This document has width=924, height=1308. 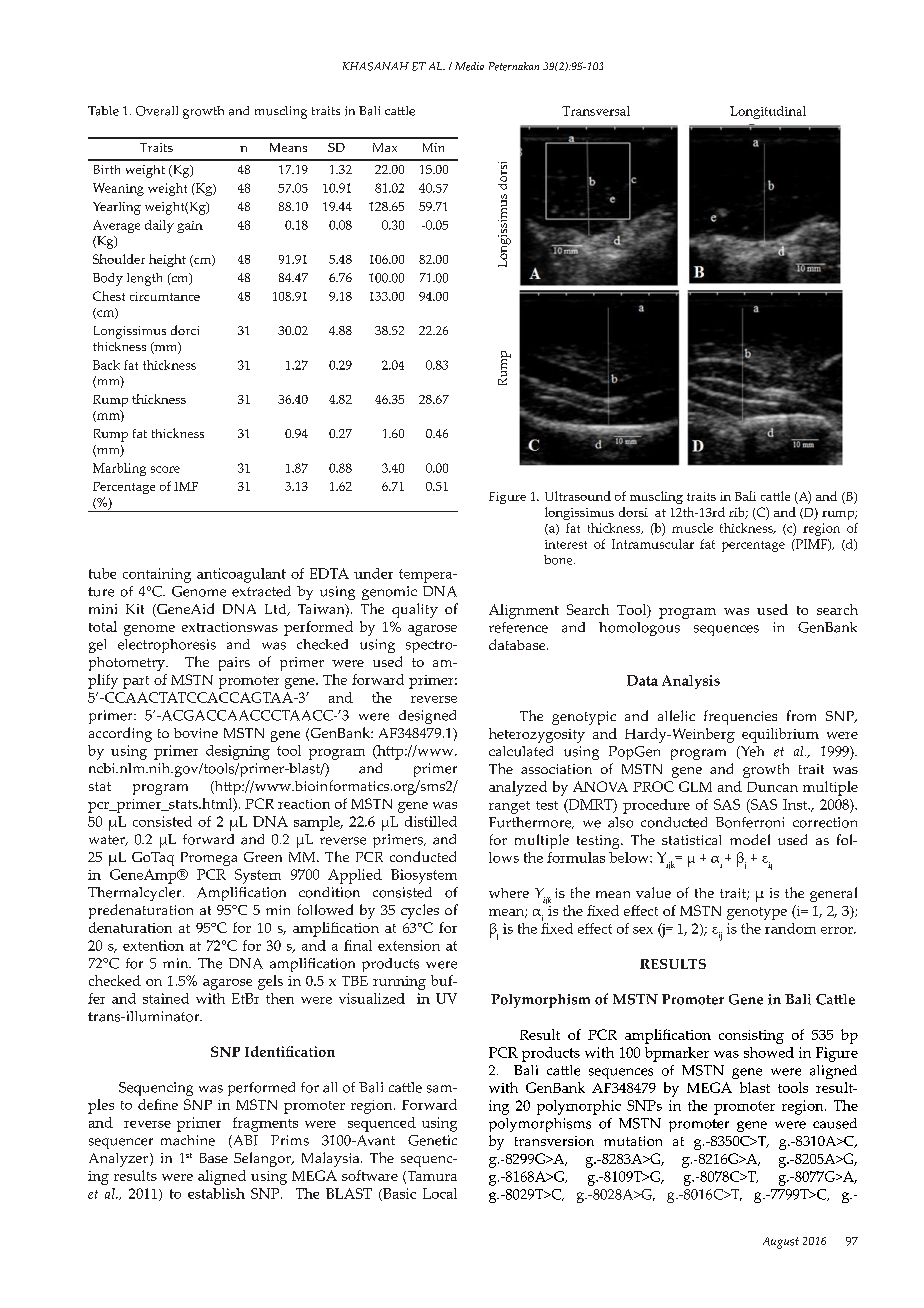 I want to click on Local, so click(x=440, y=1193).
